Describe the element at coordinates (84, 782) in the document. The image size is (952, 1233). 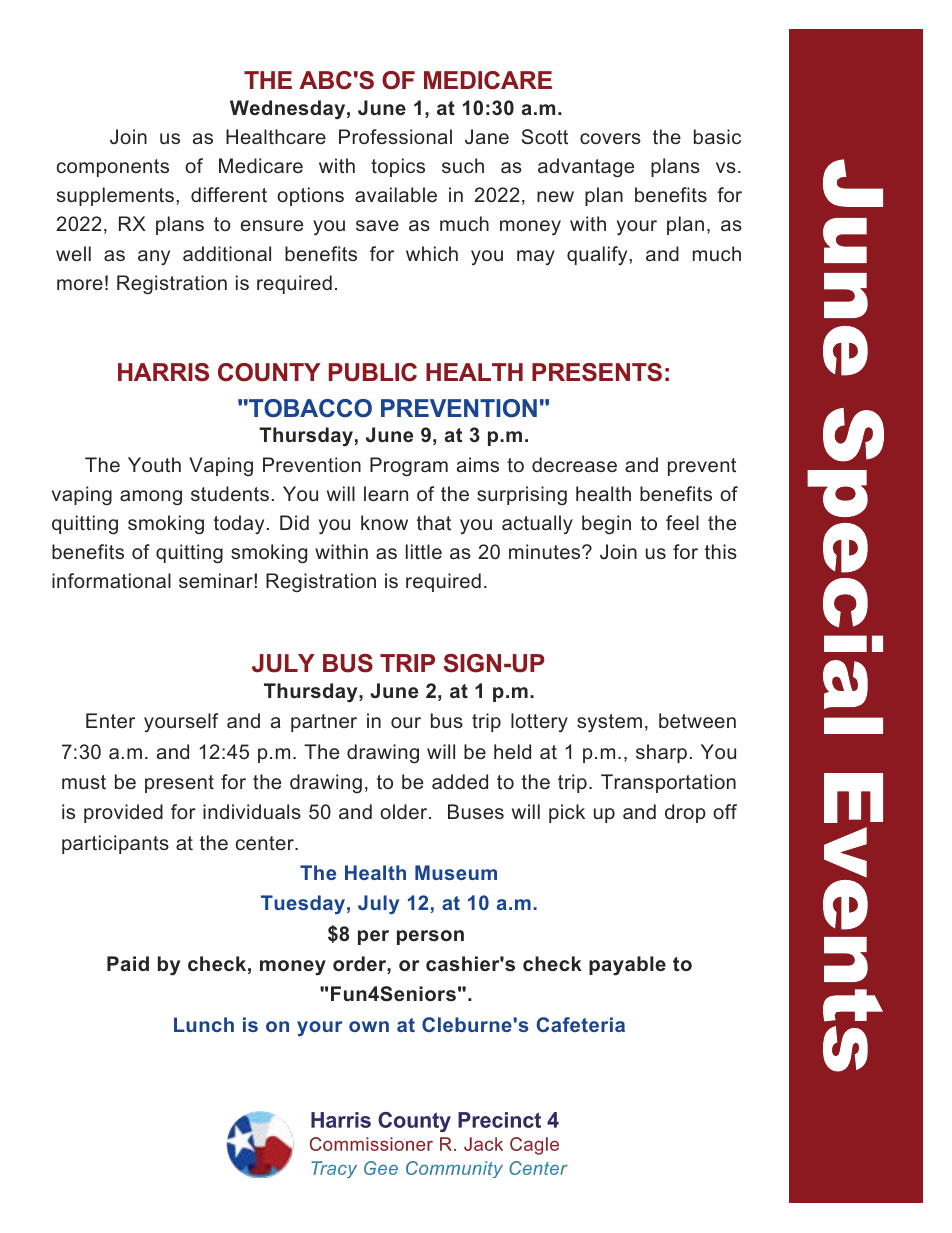
I see `must` at that location.
